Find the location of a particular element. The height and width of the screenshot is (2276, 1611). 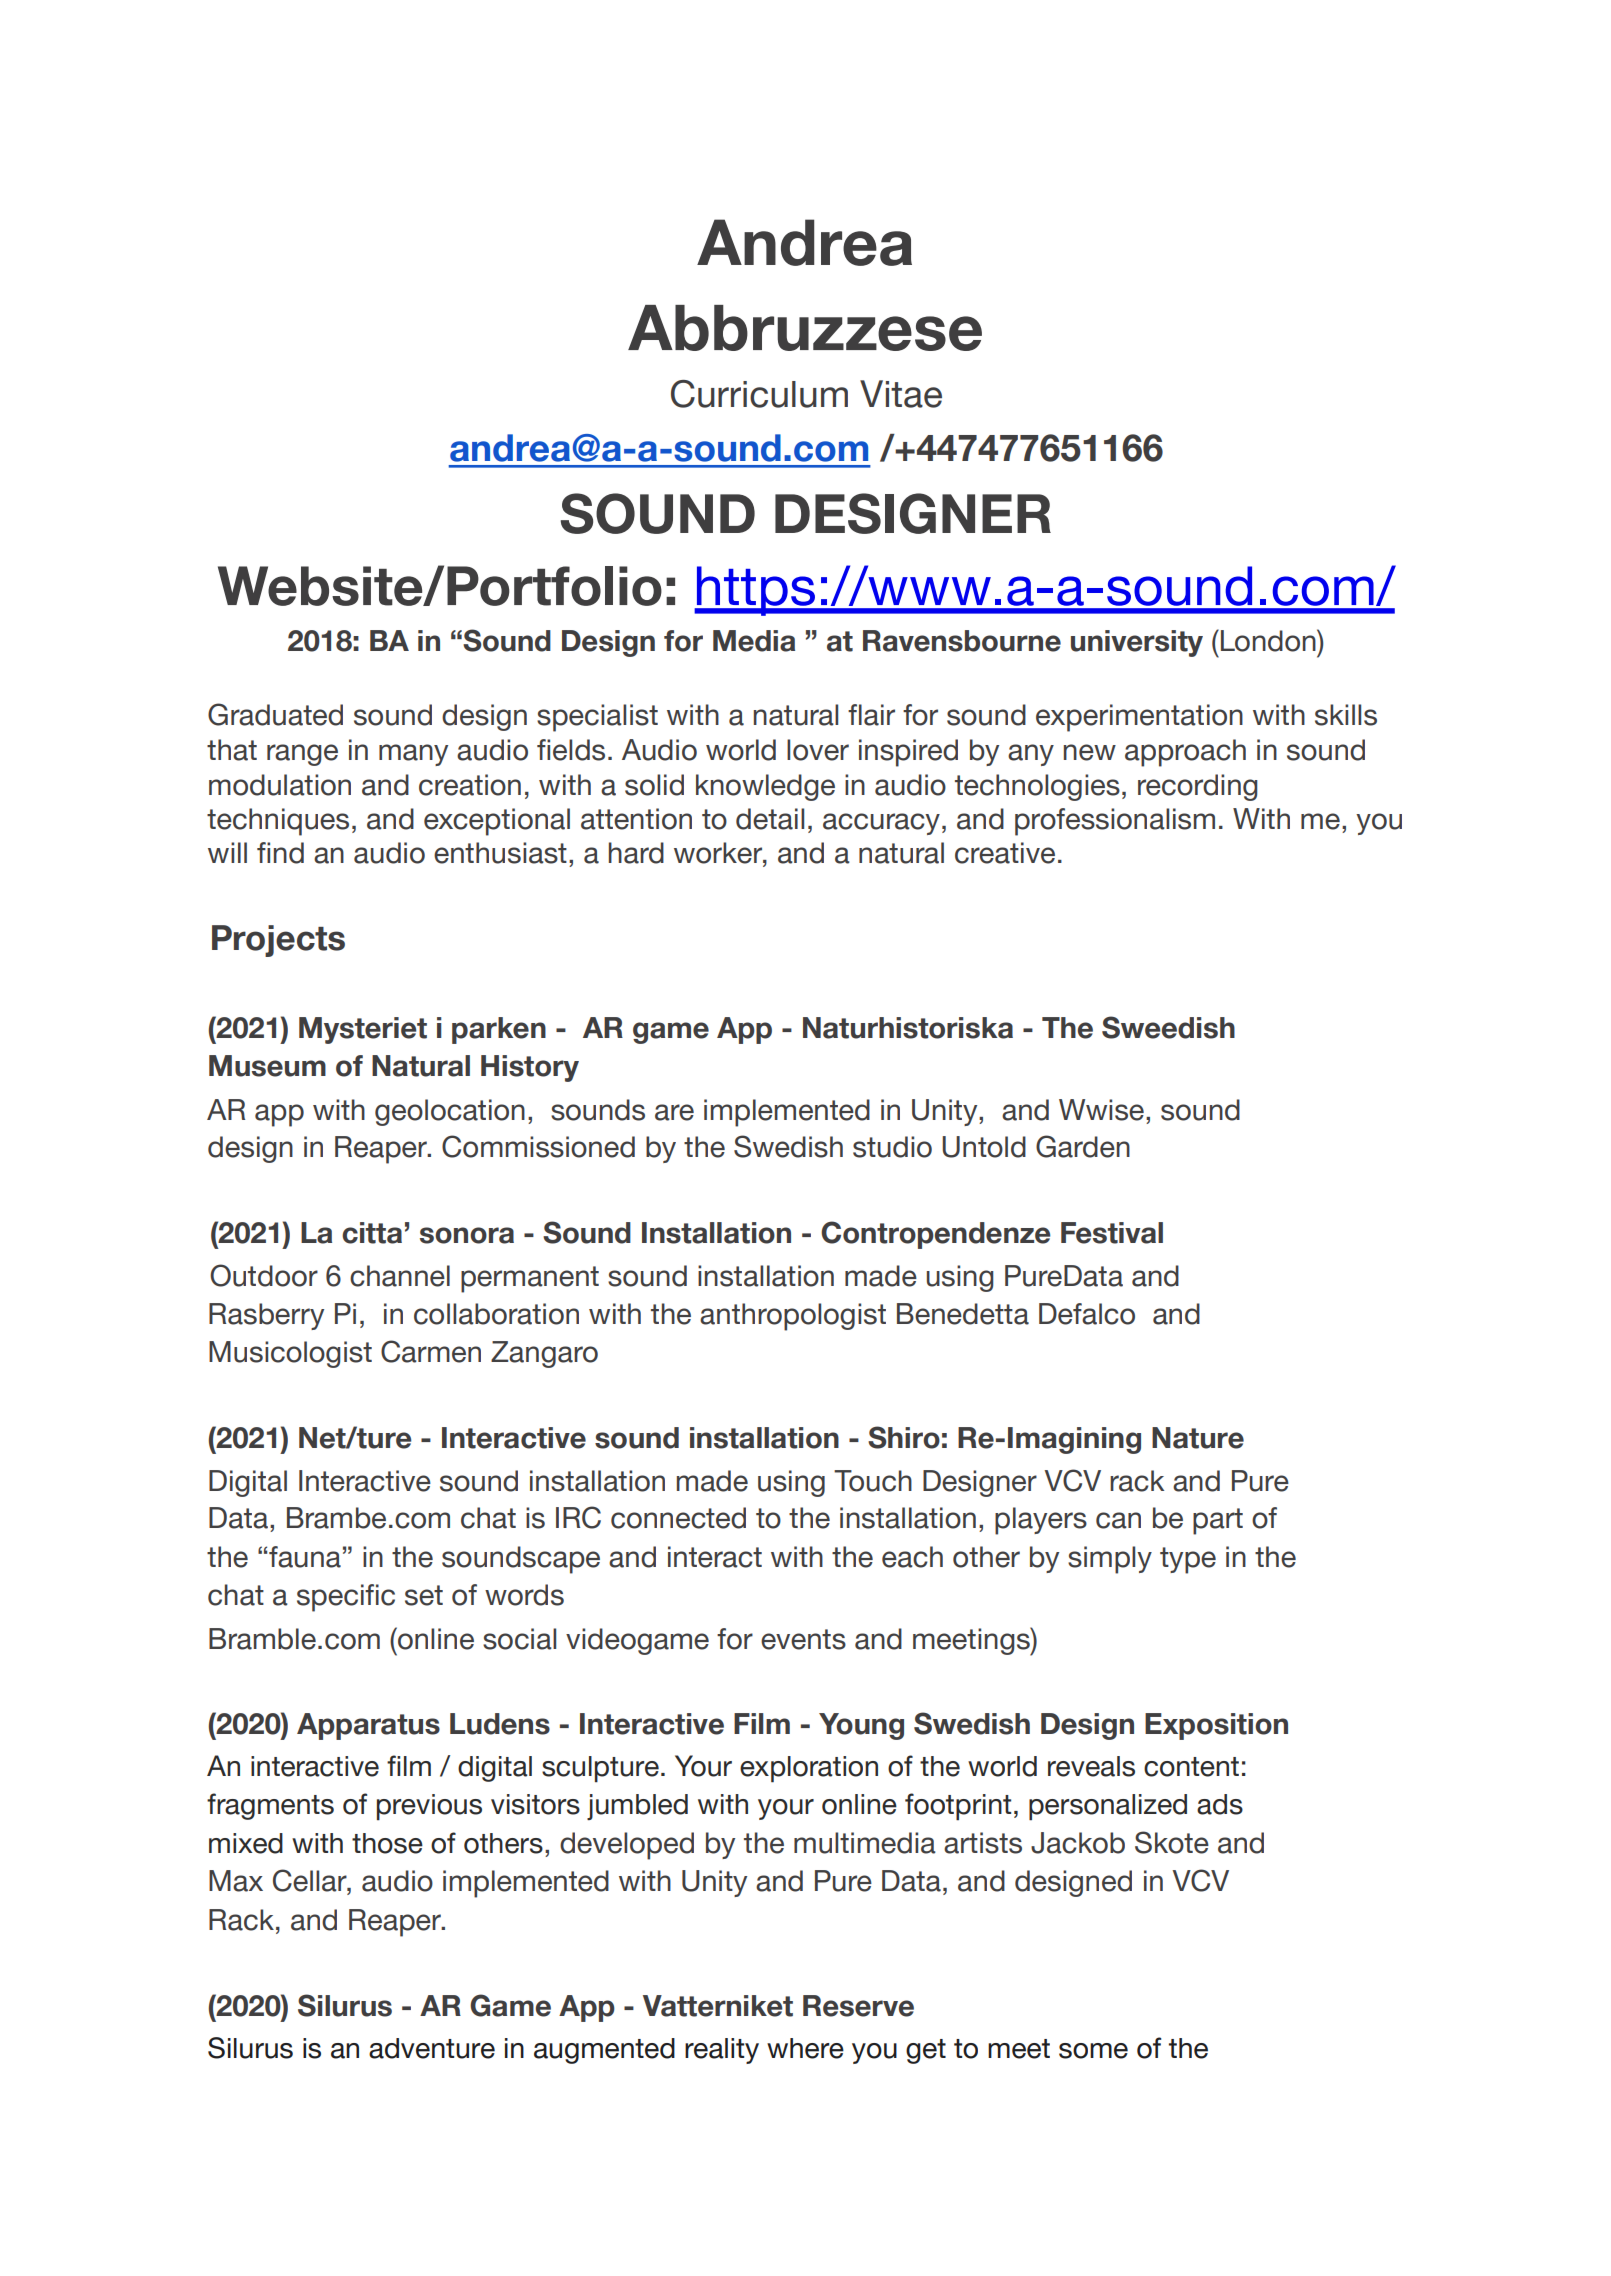

London is located at coordinates (1268, 640).
